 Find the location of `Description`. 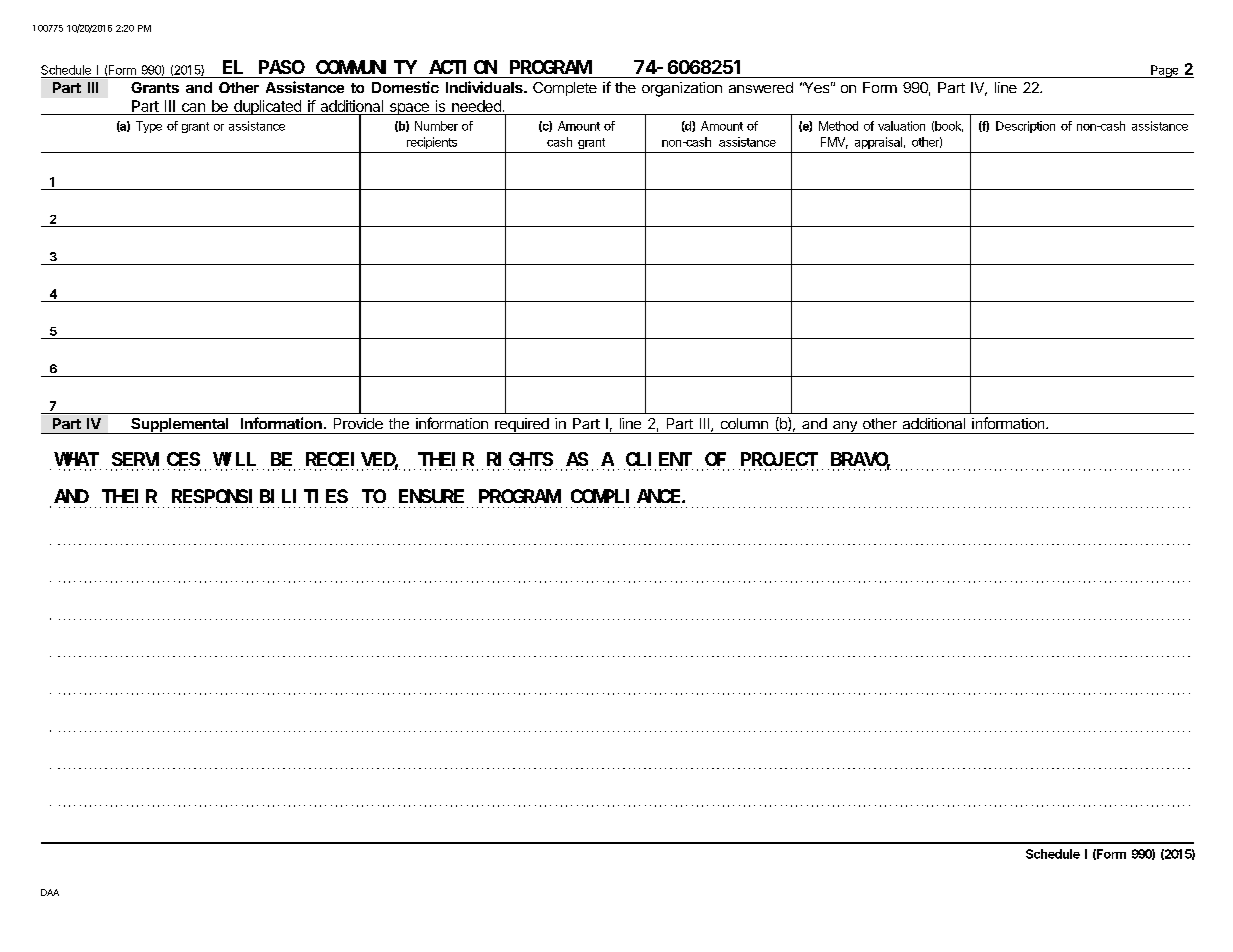

Description is located at coordinates (1025, 127).
